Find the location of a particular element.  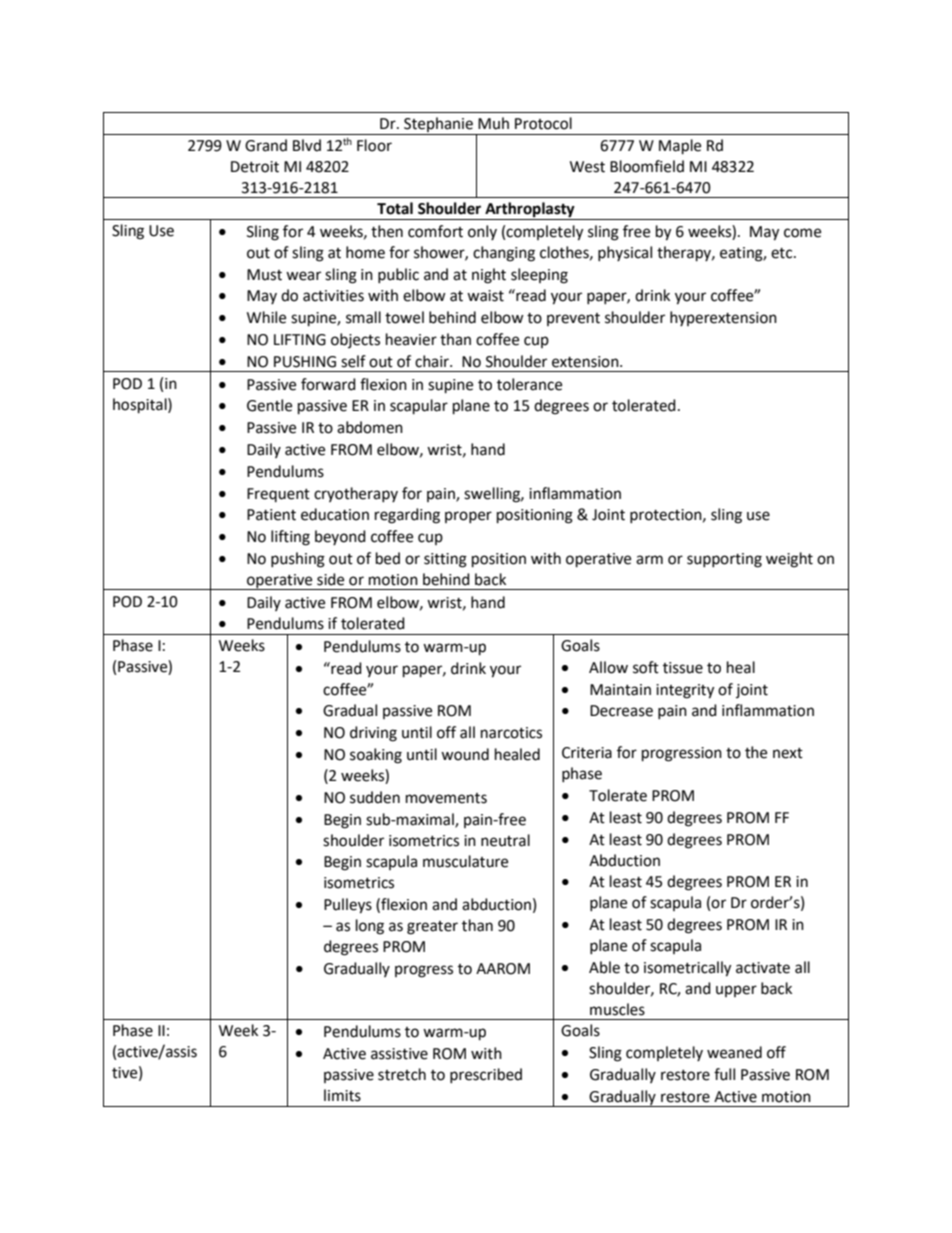

supporting is located at coordinates (724, 560).
